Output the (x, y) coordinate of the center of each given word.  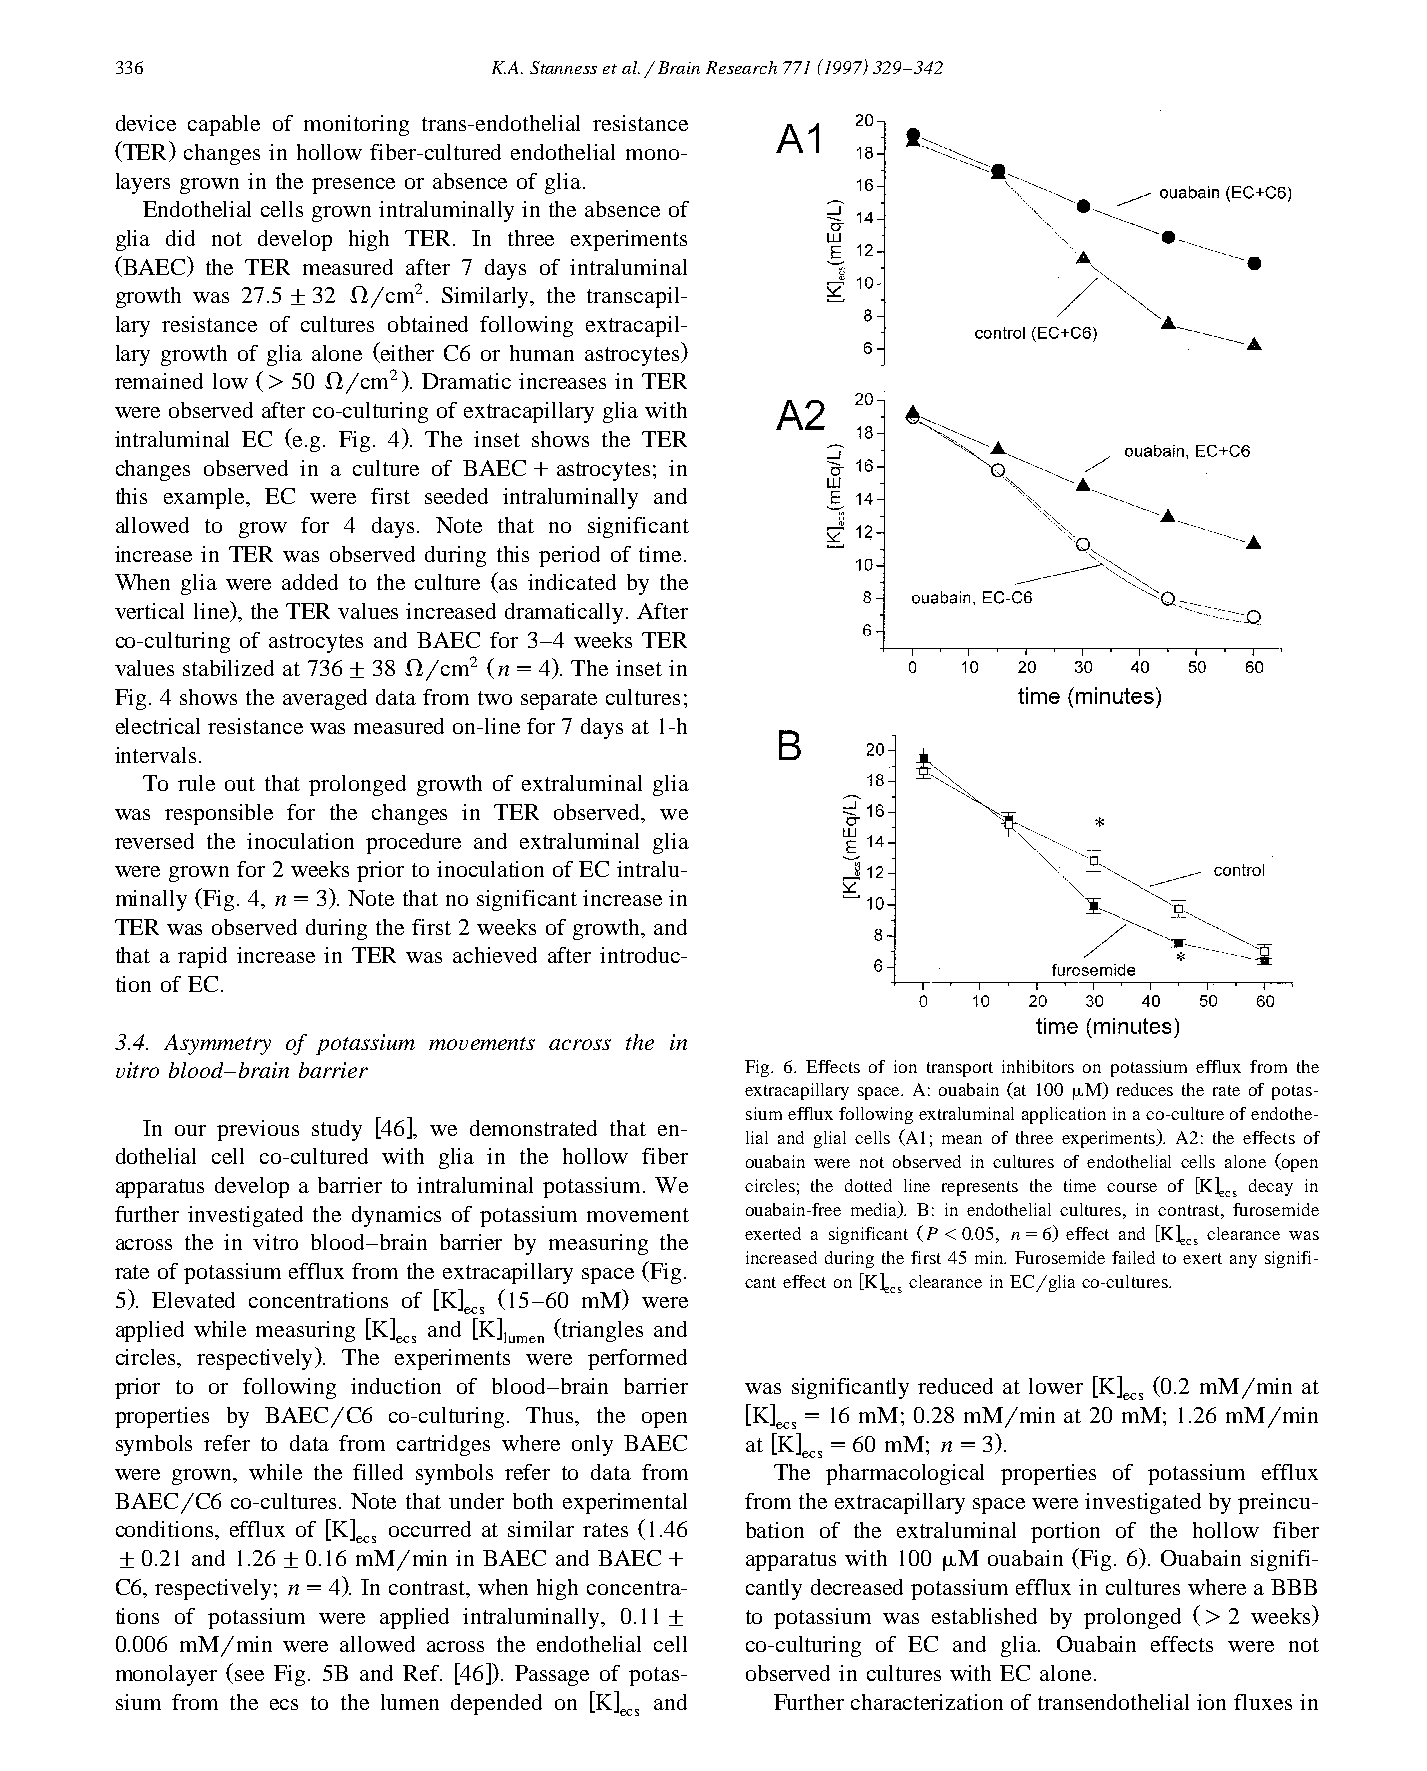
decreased (857, 1587)
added (310, 582)
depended (496, 1704)
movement (638, 1215)
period (569, 556)
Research (741, 67)
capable (224, 125)
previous (258, 1130)
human (542, 353)
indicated (572, 582)
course (1132, 1187)
